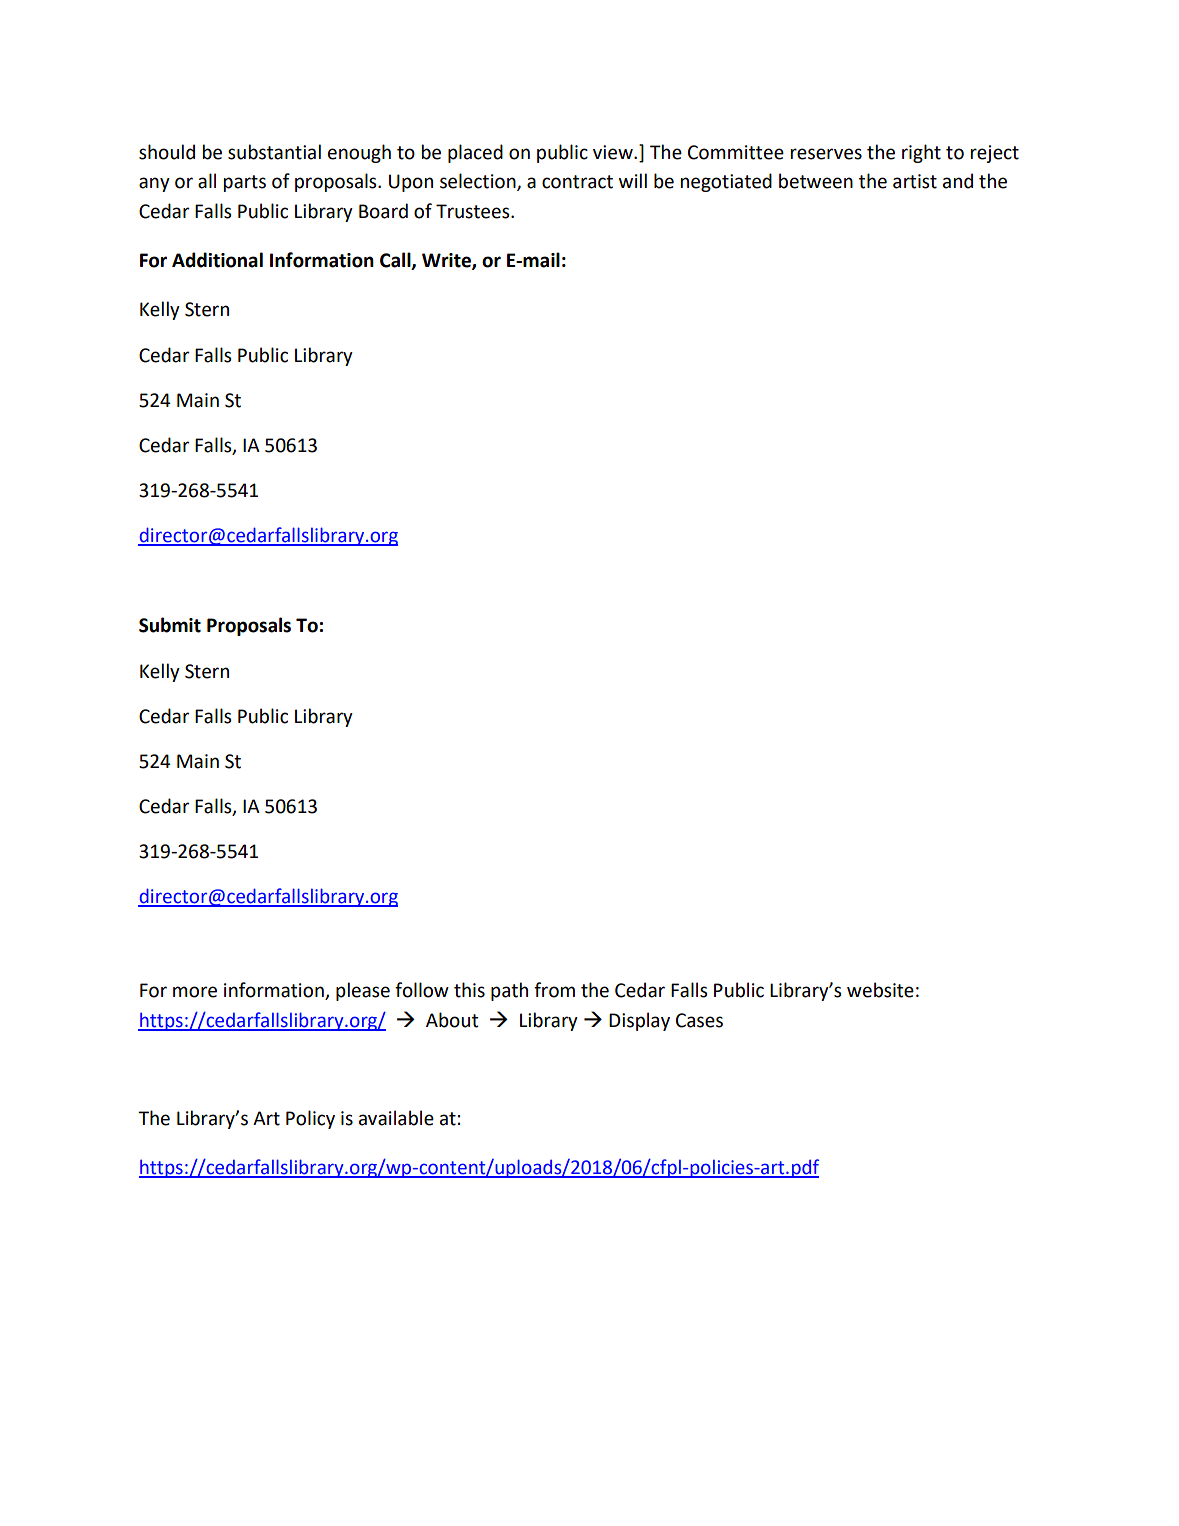 This screenshot has width=1179, height=1526. I want to click on from, so click(554, 990).
